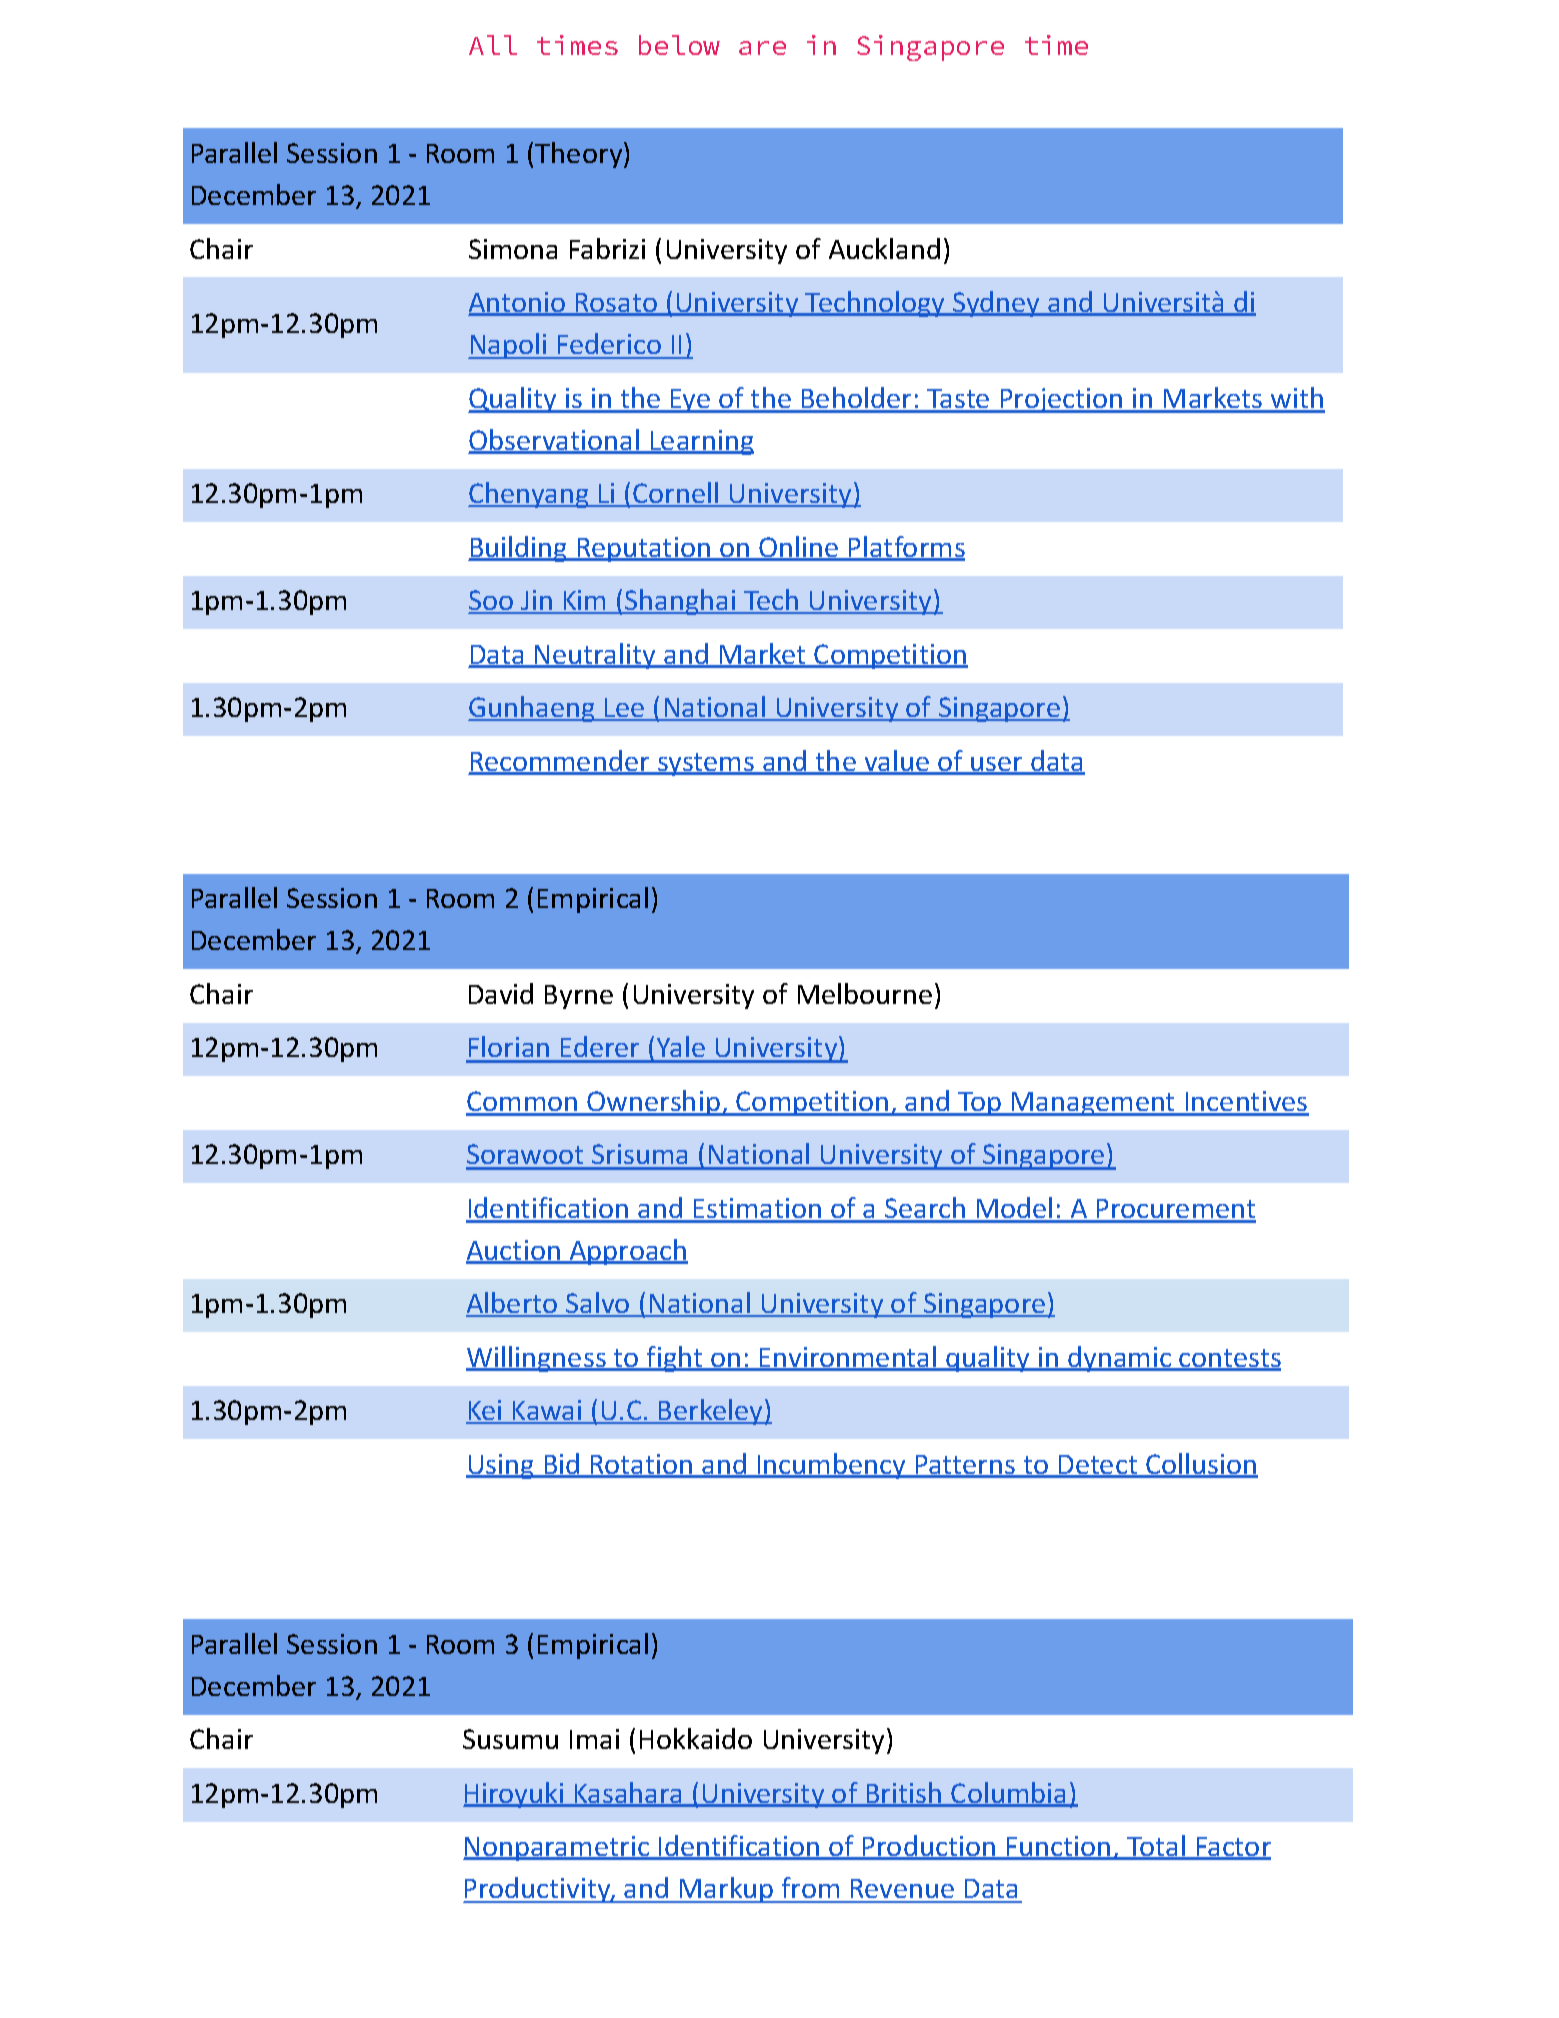 The image size is (1559, 2018). Describe the element at coordinates (1061, 400) in the page. I see `Projection` at that location.
